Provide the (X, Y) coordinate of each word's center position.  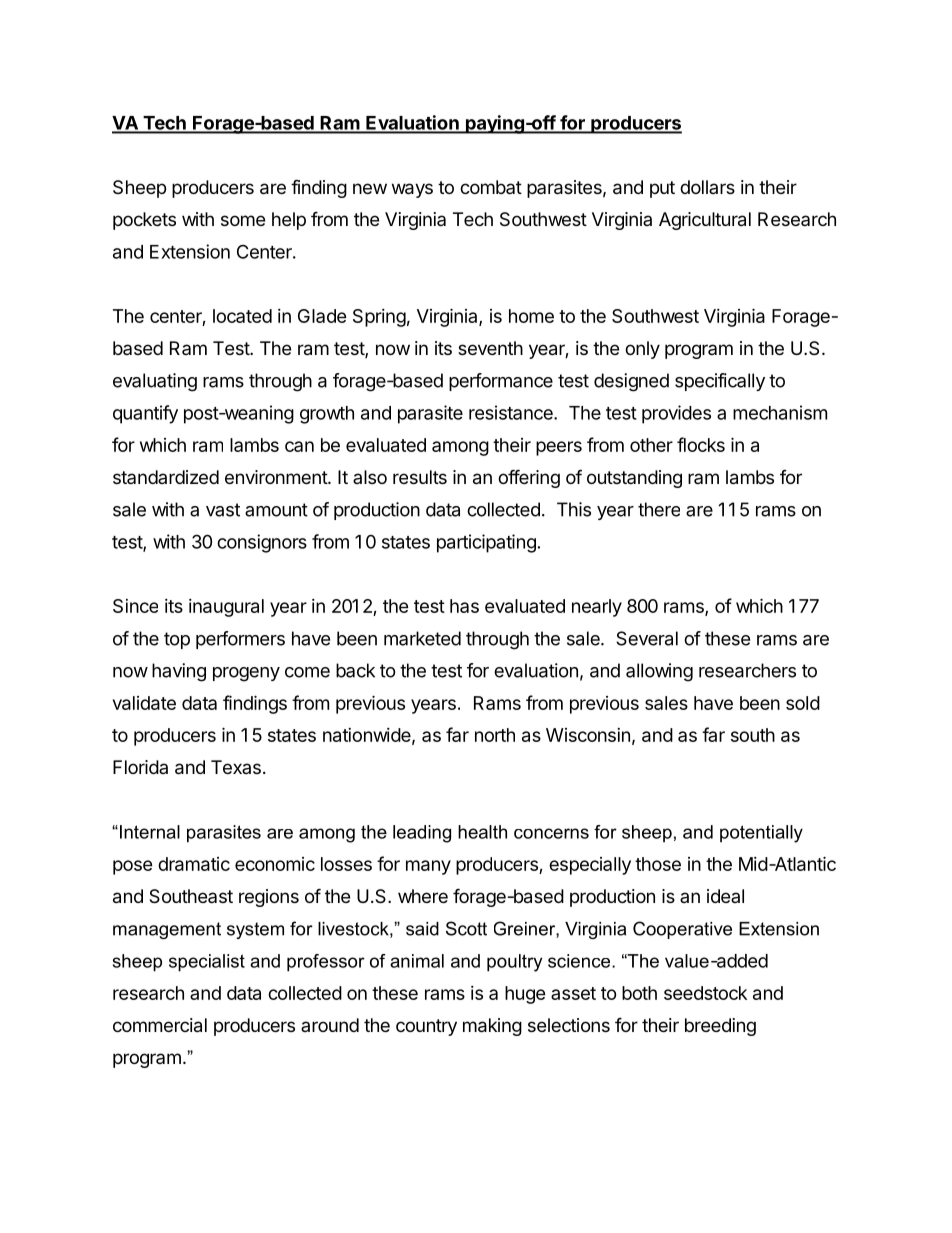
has (464, 606)
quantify (145, 414)
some (243, 220)
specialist (207, 963)
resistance (512, 412)
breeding (720, 1027)
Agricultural (705, 221)
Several (647, 638)
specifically (720, 382)
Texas (236, 767)
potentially (761, 834)
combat (491, 187)
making (492, 1027)
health (482, 832)
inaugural (226, 608)
